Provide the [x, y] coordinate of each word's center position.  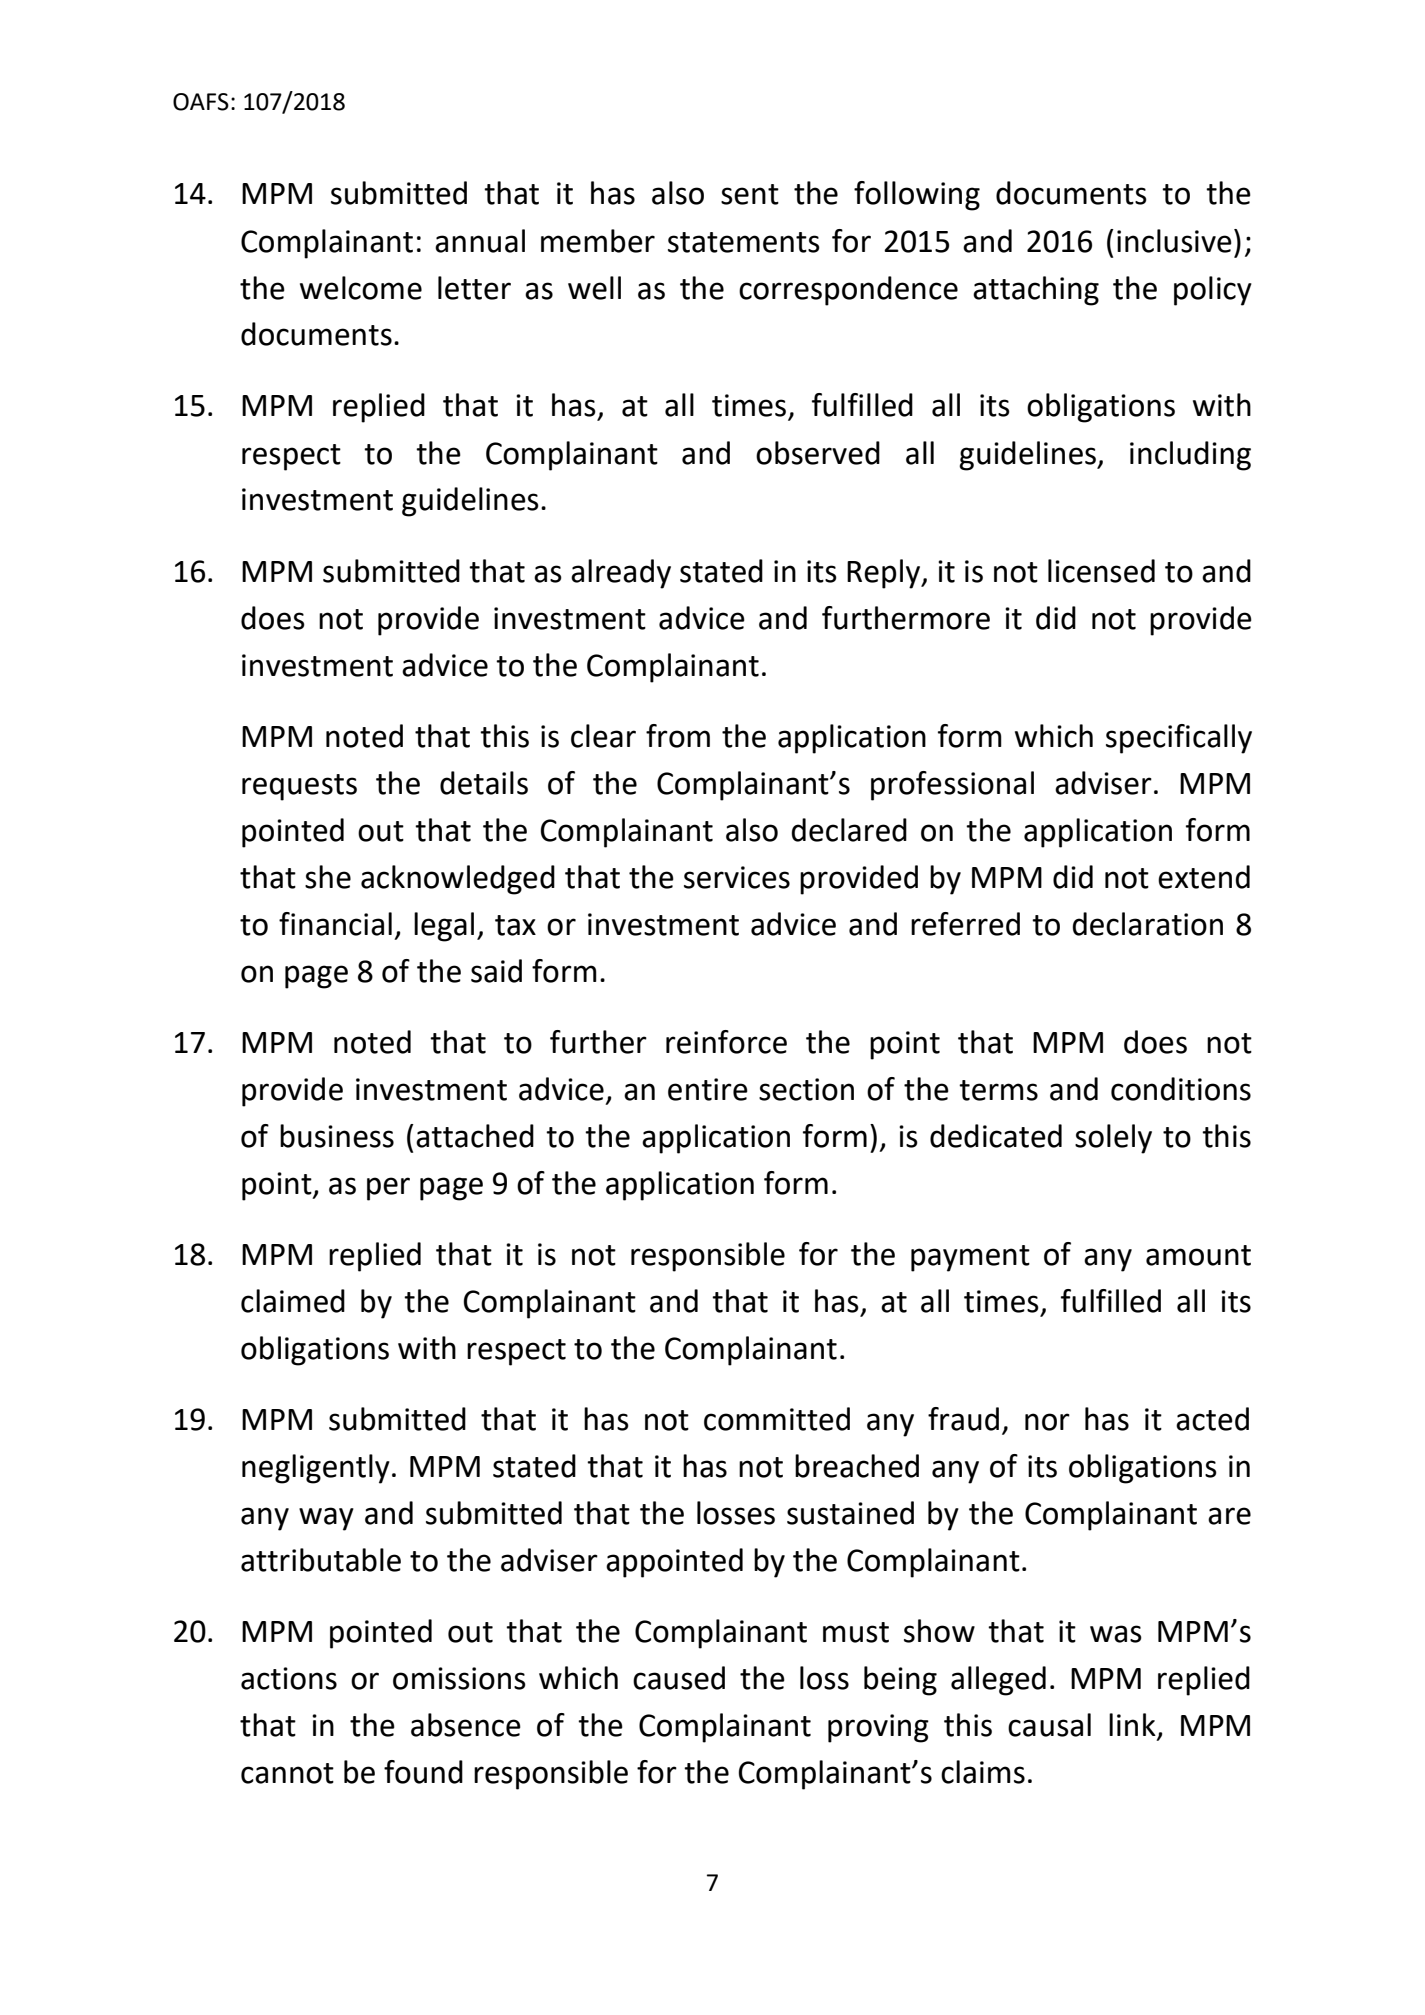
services [737, 877]
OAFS [201, 102]
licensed [1101, 571]
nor [1047, 1422]
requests [299, 787]
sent [750, 194]
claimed [293, 1301]
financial [335, 924]
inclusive [1174, 241]
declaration [1147, 924]
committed [777, 1419]
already [621, 574]
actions [289, 1678]
